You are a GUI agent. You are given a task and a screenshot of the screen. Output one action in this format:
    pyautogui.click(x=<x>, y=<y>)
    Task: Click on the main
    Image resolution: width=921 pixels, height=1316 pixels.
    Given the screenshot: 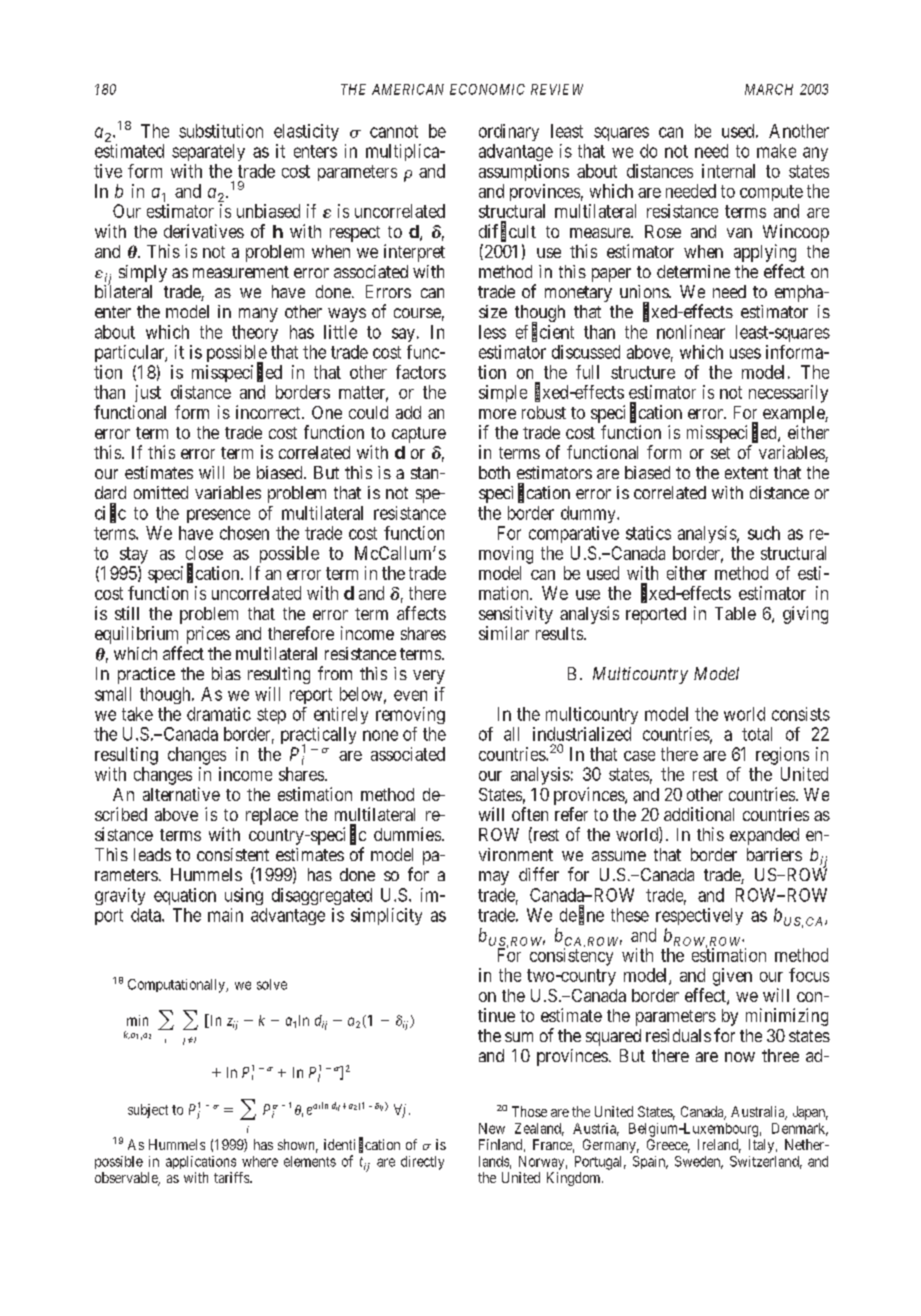 What is the action you would take?
    pyautogui.click(x=225, y=915)
